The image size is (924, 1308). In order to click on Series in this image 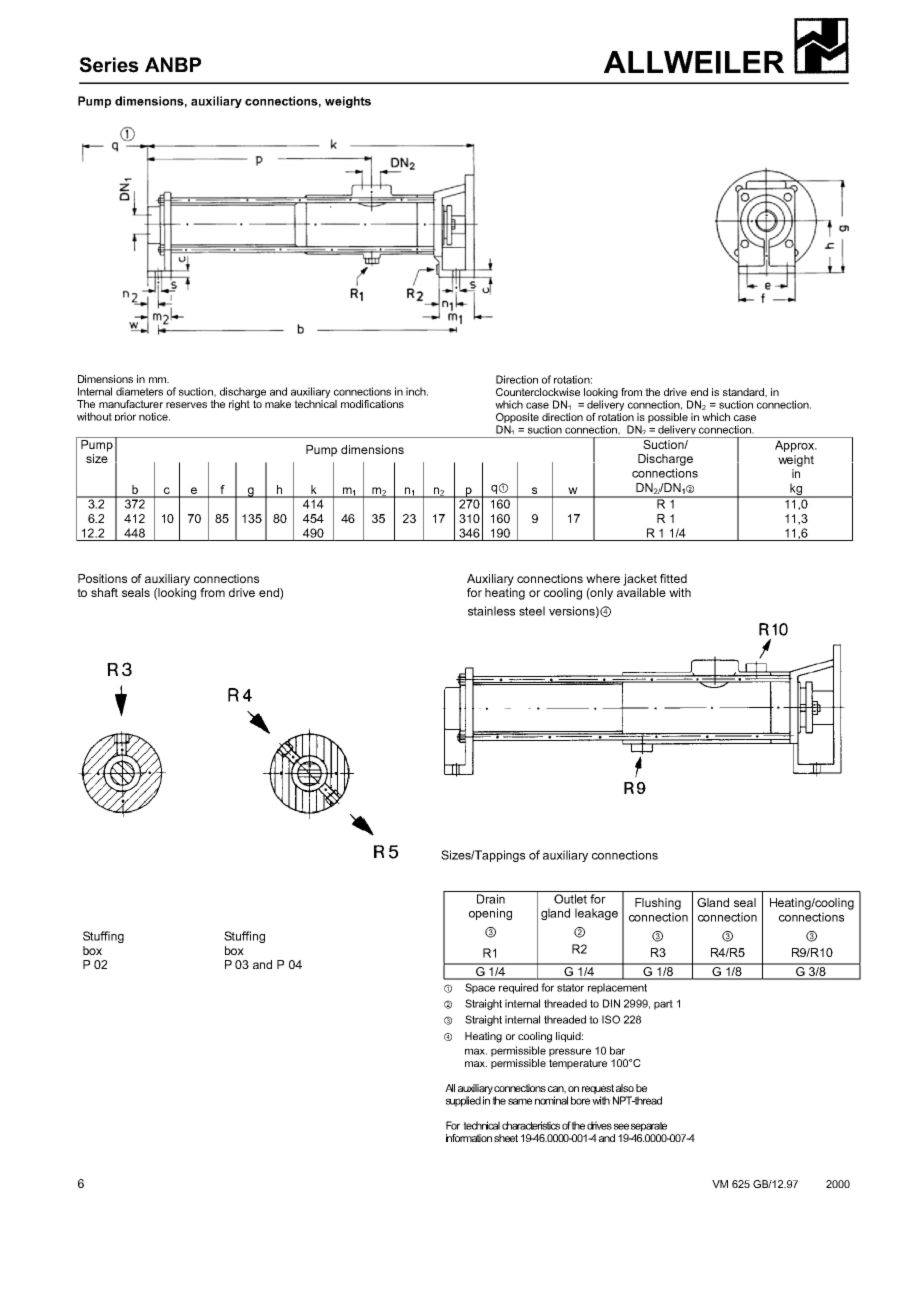, I will do `click(109, 65)`.
